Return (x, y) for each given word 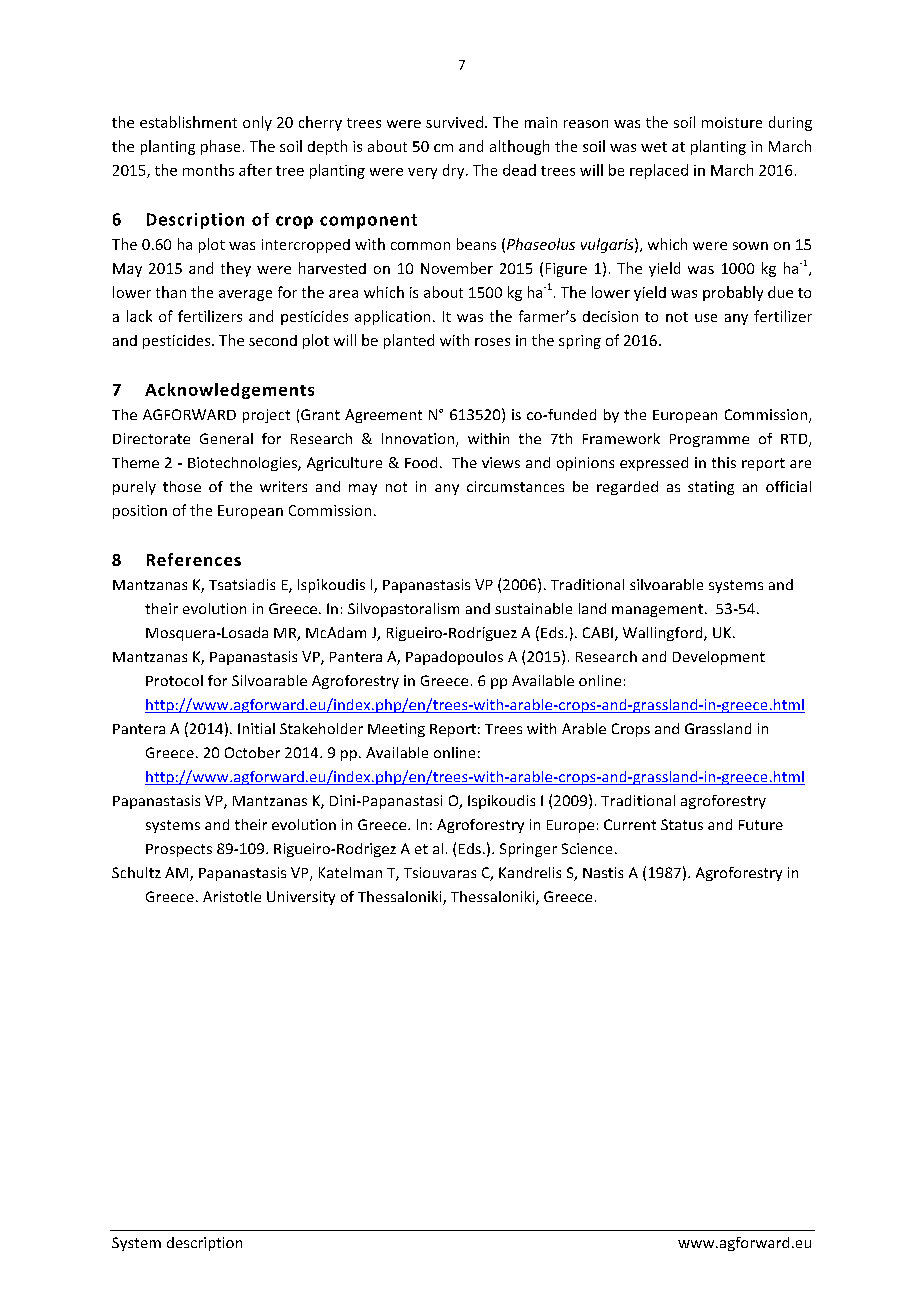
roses (492, 342)
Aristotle (232, 896)
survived (456, 122)
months (208, 170)
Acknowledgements (229, 391)
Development (719, 658)
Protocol (174, 680)
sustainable (533, 608)
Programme (709, 440)
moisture (732, 122)
